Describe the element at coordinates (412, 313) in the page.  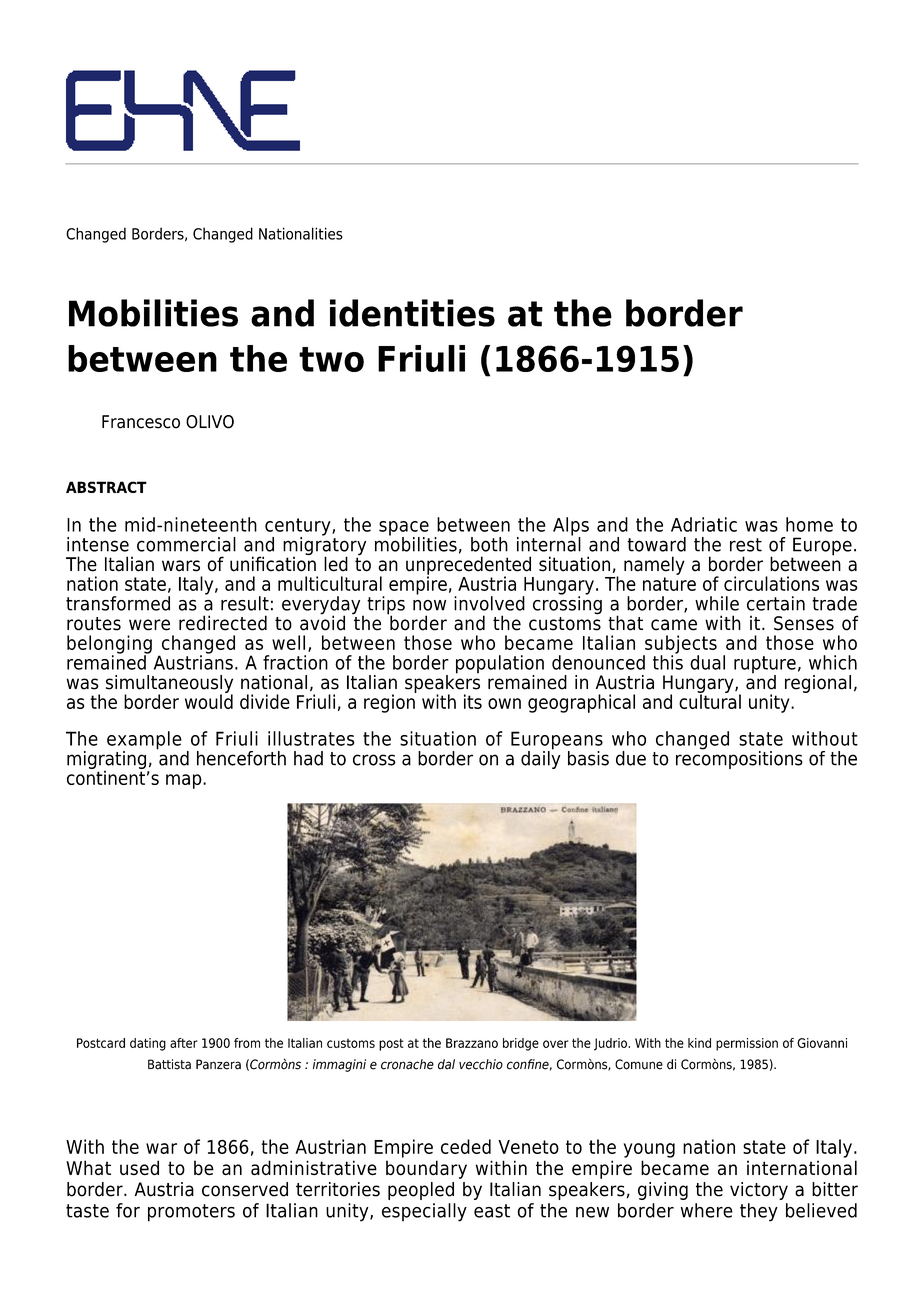
I see `identities` at that location.
